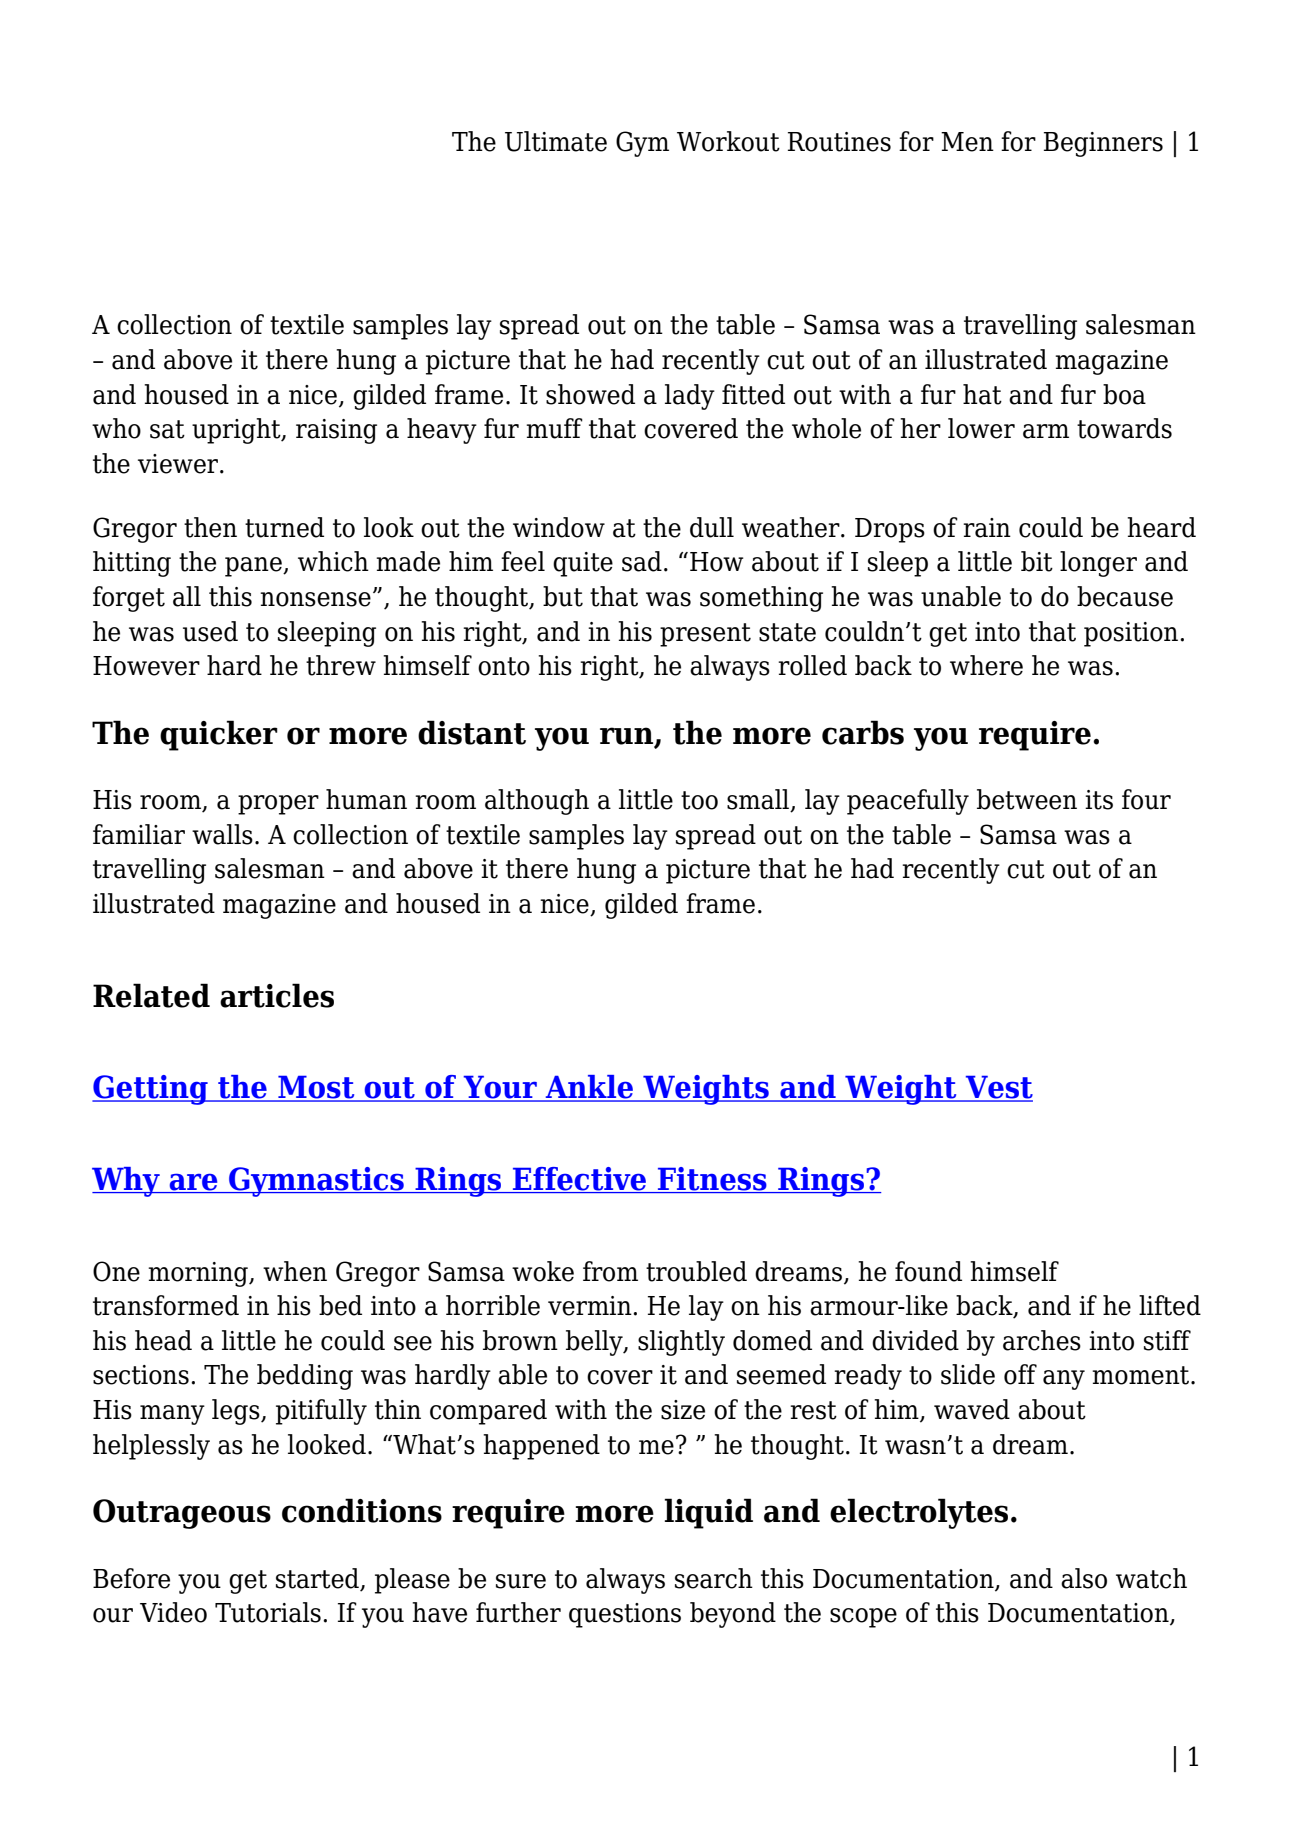  What do you see at coordinates (222, 834) in the screenshot?
I see `walls` at bounding box center [222, 834].
